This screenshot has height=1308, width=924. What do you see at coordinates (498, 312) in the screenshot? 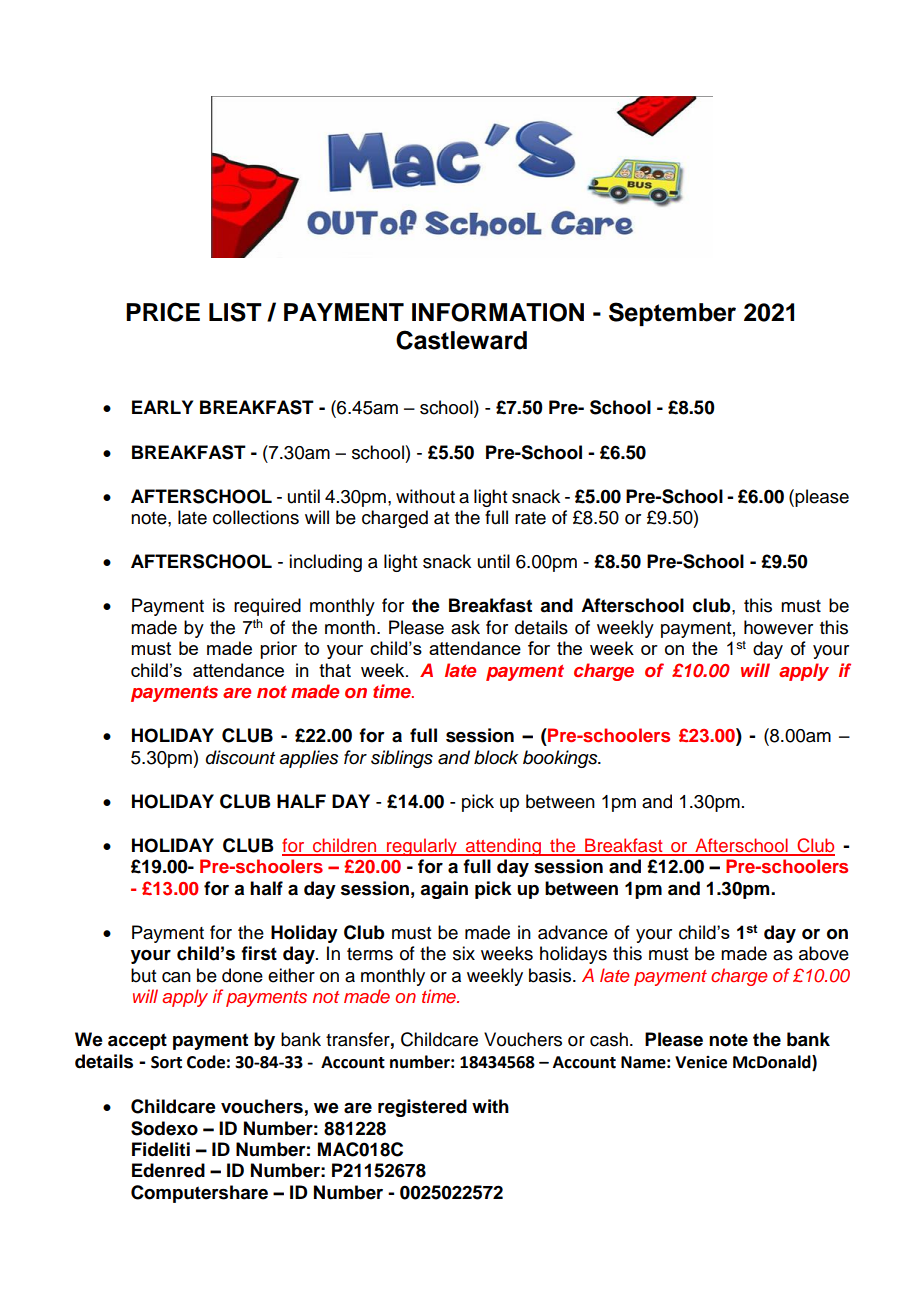
I see `INFORMATION` at bounding box center [498, 312].
